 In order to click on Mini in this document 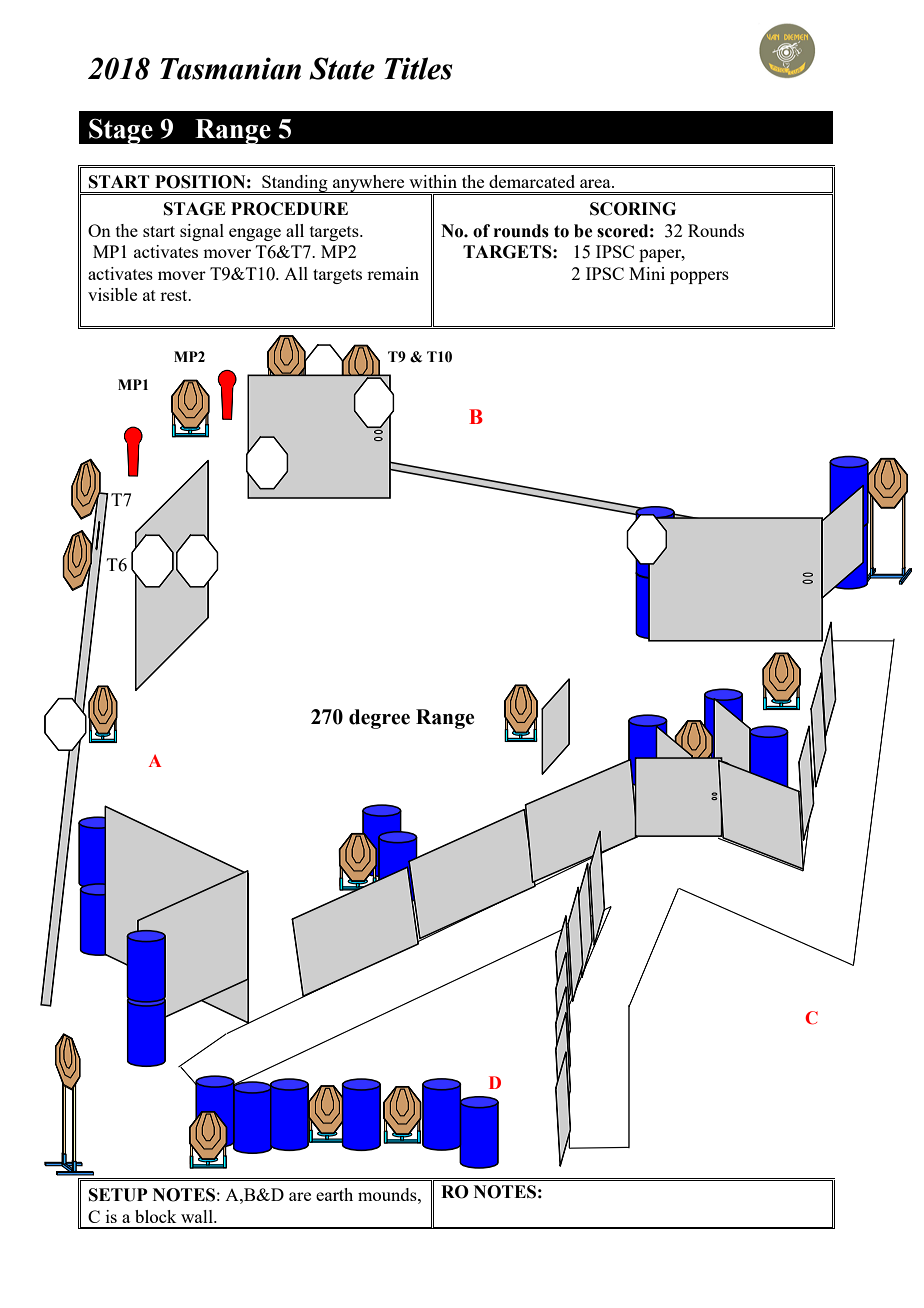, I will do `click(647, 273)`.
